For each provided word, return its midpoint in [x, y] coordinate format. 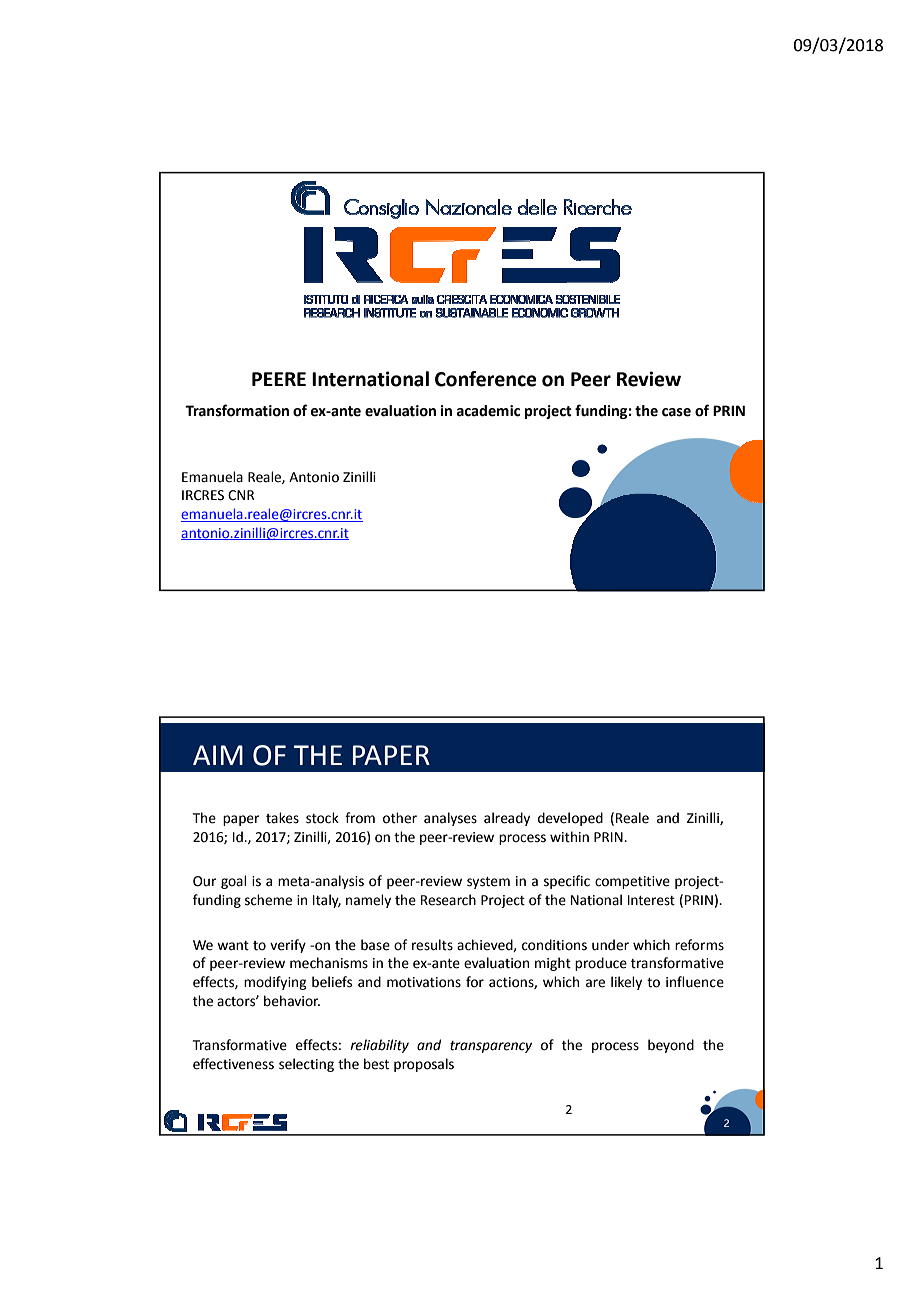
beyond [671, 1046]
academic [488, 411]
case [676, 412]
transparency [491, 1047]
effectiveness [233, 1064]
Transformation [237, 410]
